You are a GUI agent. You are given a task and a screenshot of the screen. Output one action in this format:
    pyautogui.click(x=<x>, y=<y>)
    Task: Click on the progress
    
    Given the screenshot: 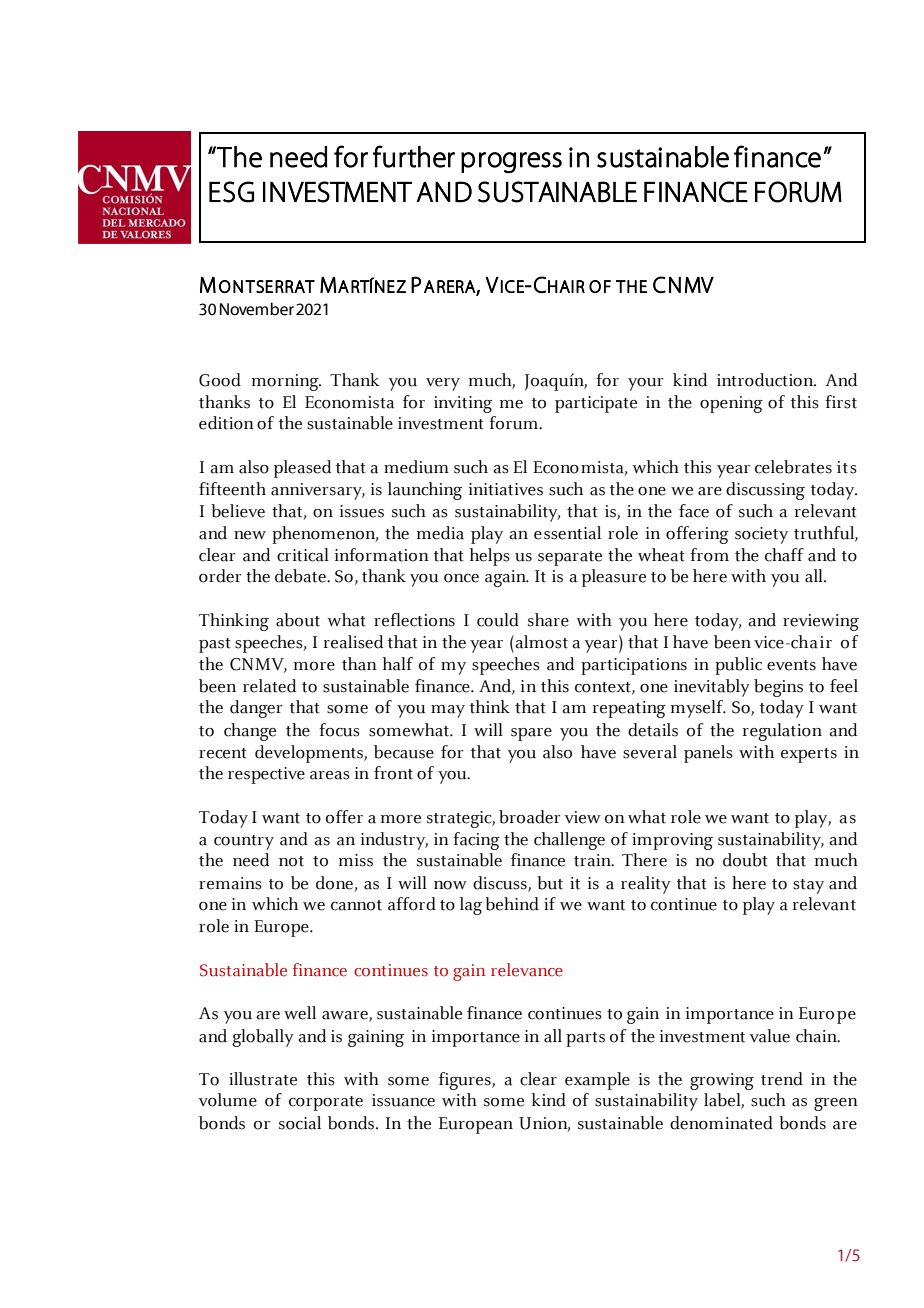 What is the action you would take?
    pyautogui.click(x=511, y=163)
